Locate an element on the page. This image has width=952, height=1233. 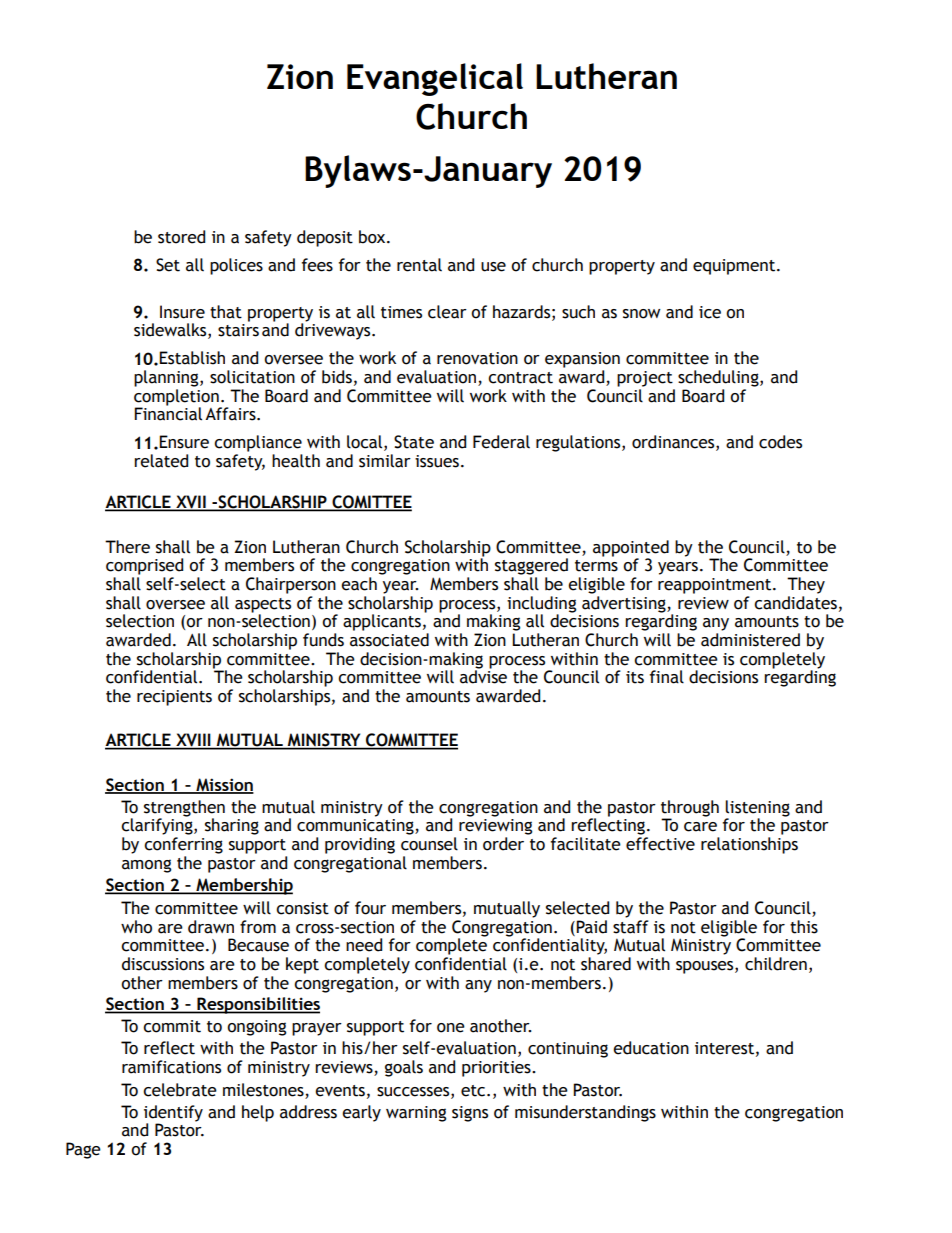
children is located at coordinates (776, 964).
